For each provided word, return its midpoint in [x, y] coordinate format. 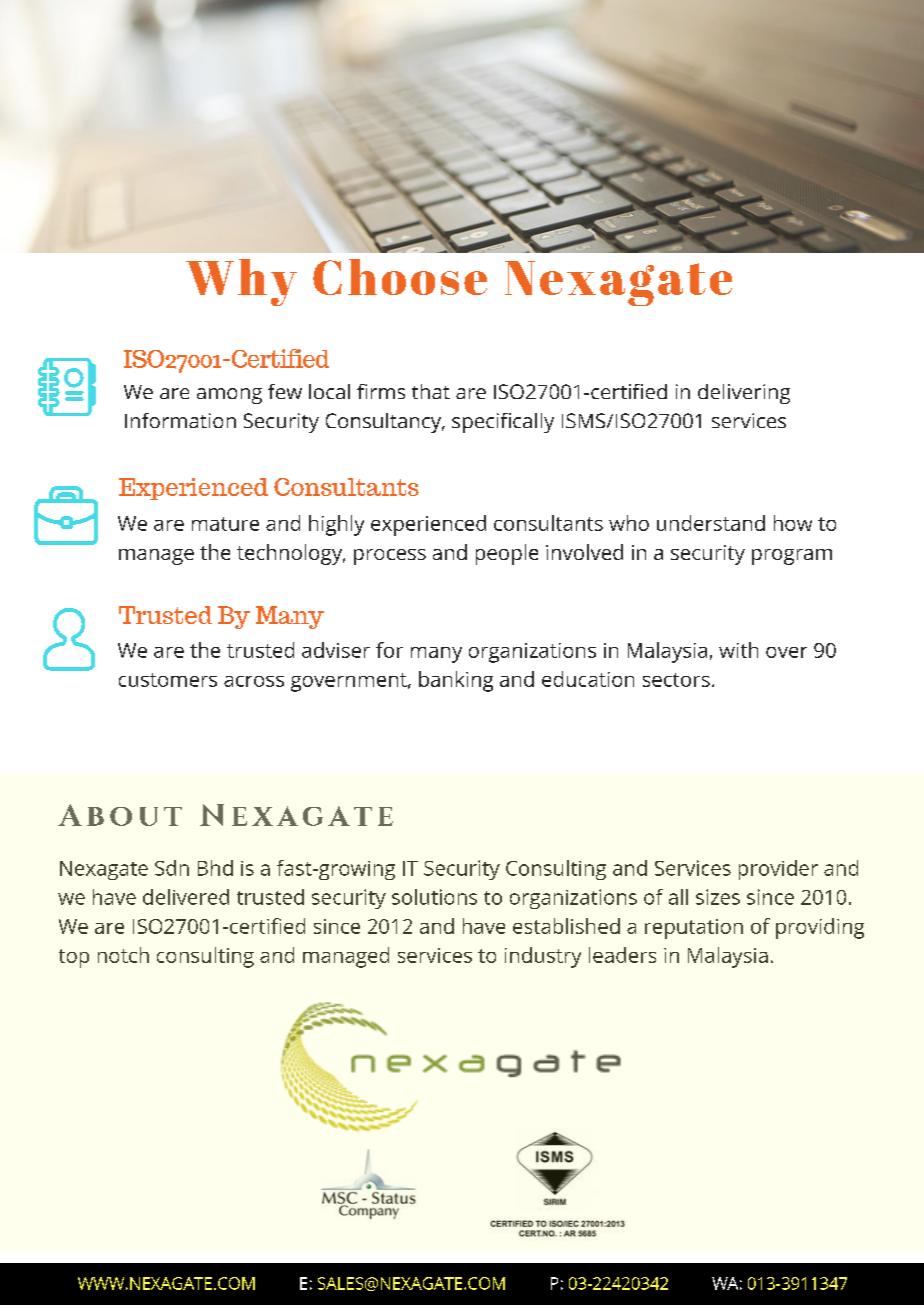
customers [168, 680]
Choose [400, 277]
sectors [676, 680]
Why [241, 282]
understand [711, 523]
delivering [744, 394]
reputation [694, 929]
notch [123, 955]
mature [225, 524]
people [507, 554]
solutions [434, 897]
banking [456, 681]
